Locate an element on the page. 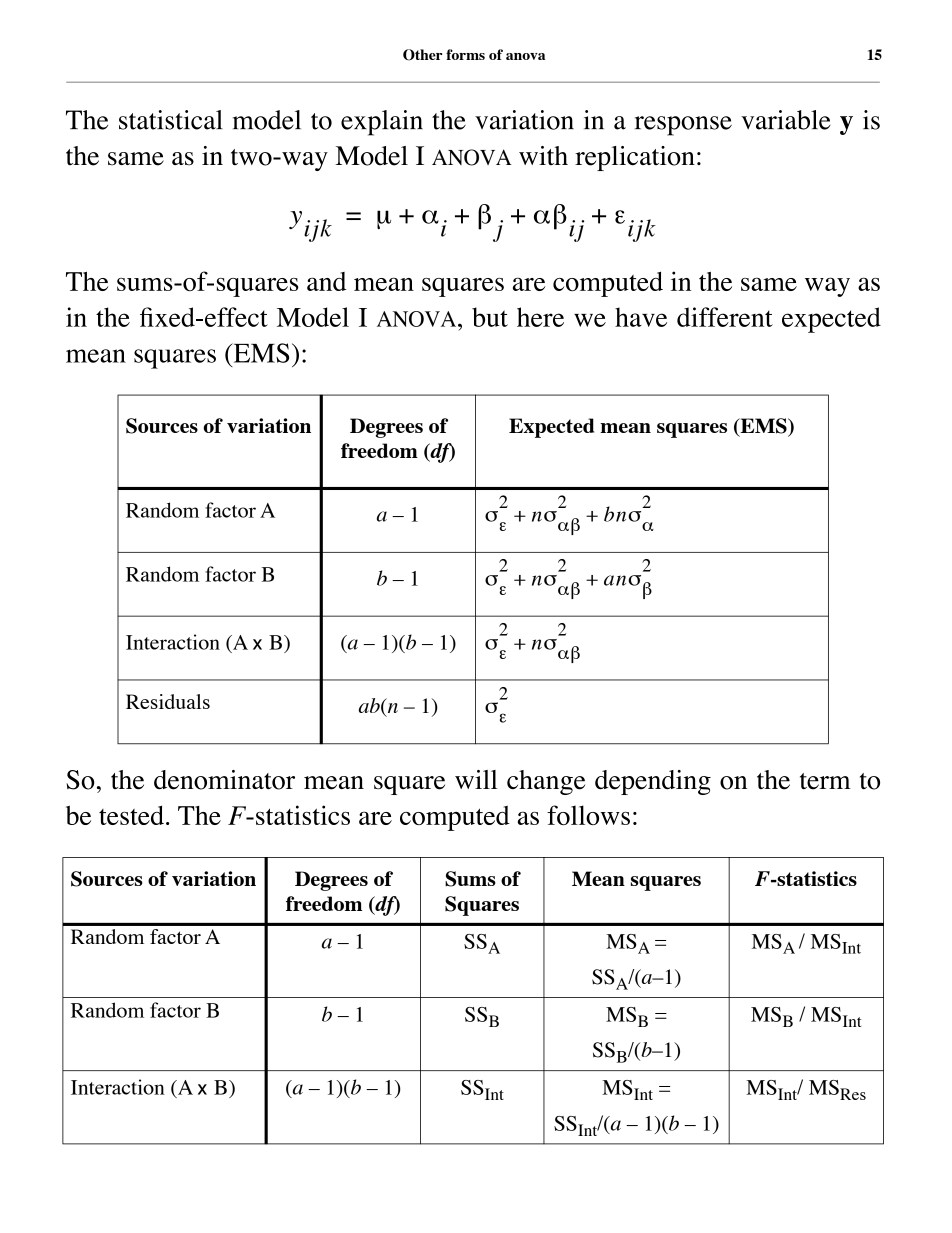  but is located at coordinates (490, 317).
